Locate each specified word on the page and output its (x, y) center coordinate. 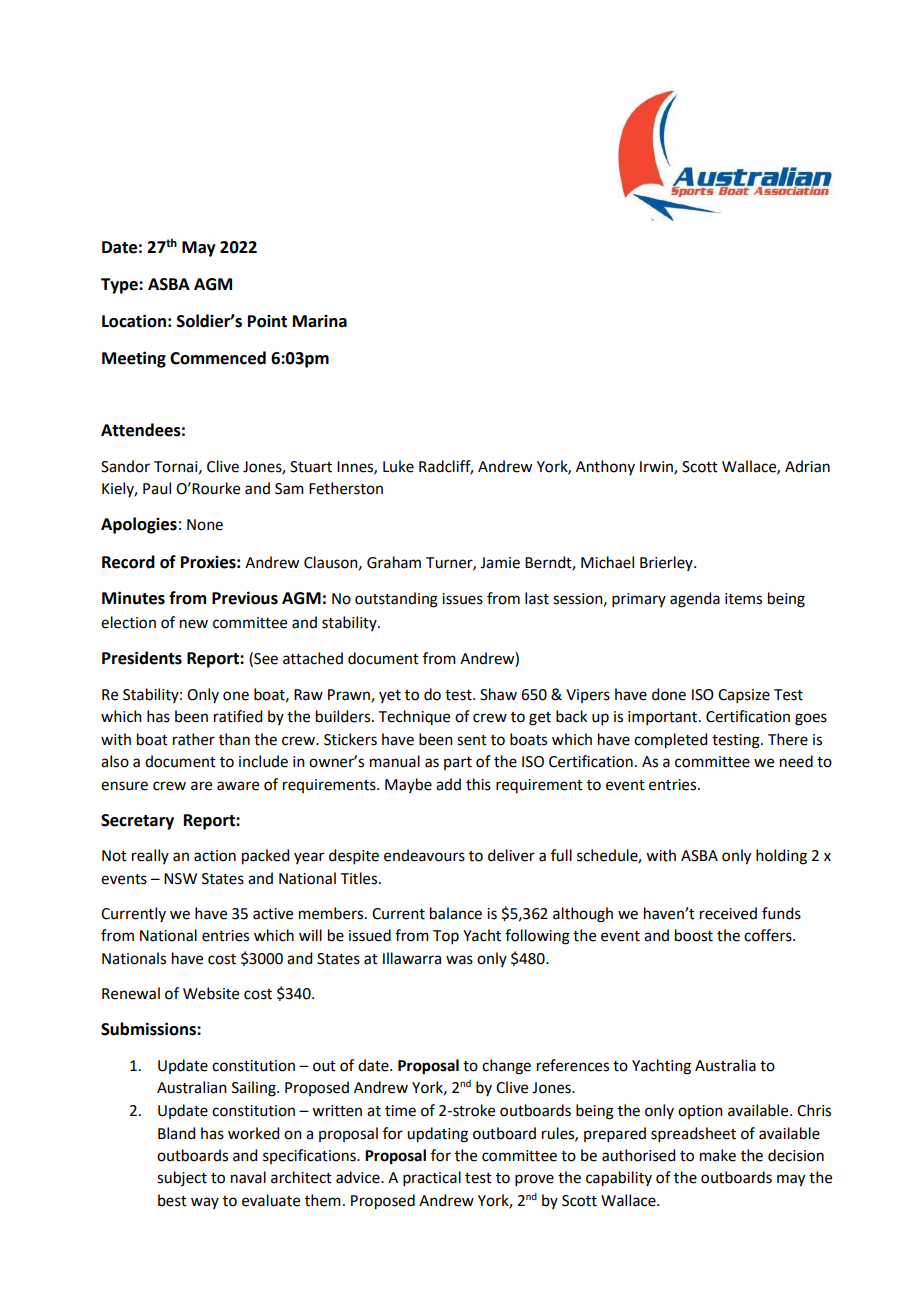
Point (267, 321)
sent (472, 740)
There (788, 739)
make (718, 1155)
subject (182, 1178)
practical (432, 1178)
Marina (320, 321)
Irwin (657, 467)
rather (194, 739)
